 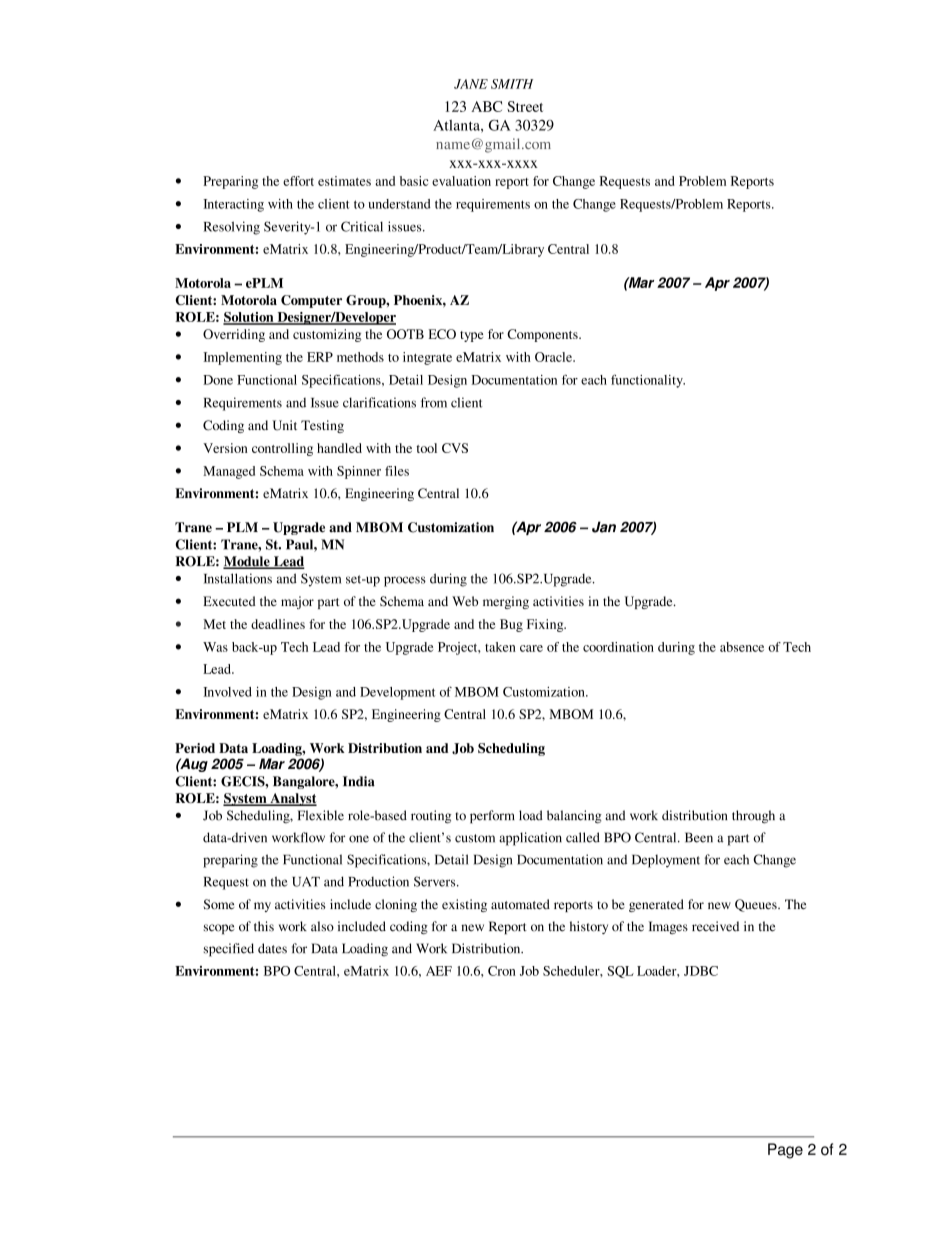 What do you see at coordinates (699, 837) in the page?
I see `Been` at bounding box center [699, 837].
